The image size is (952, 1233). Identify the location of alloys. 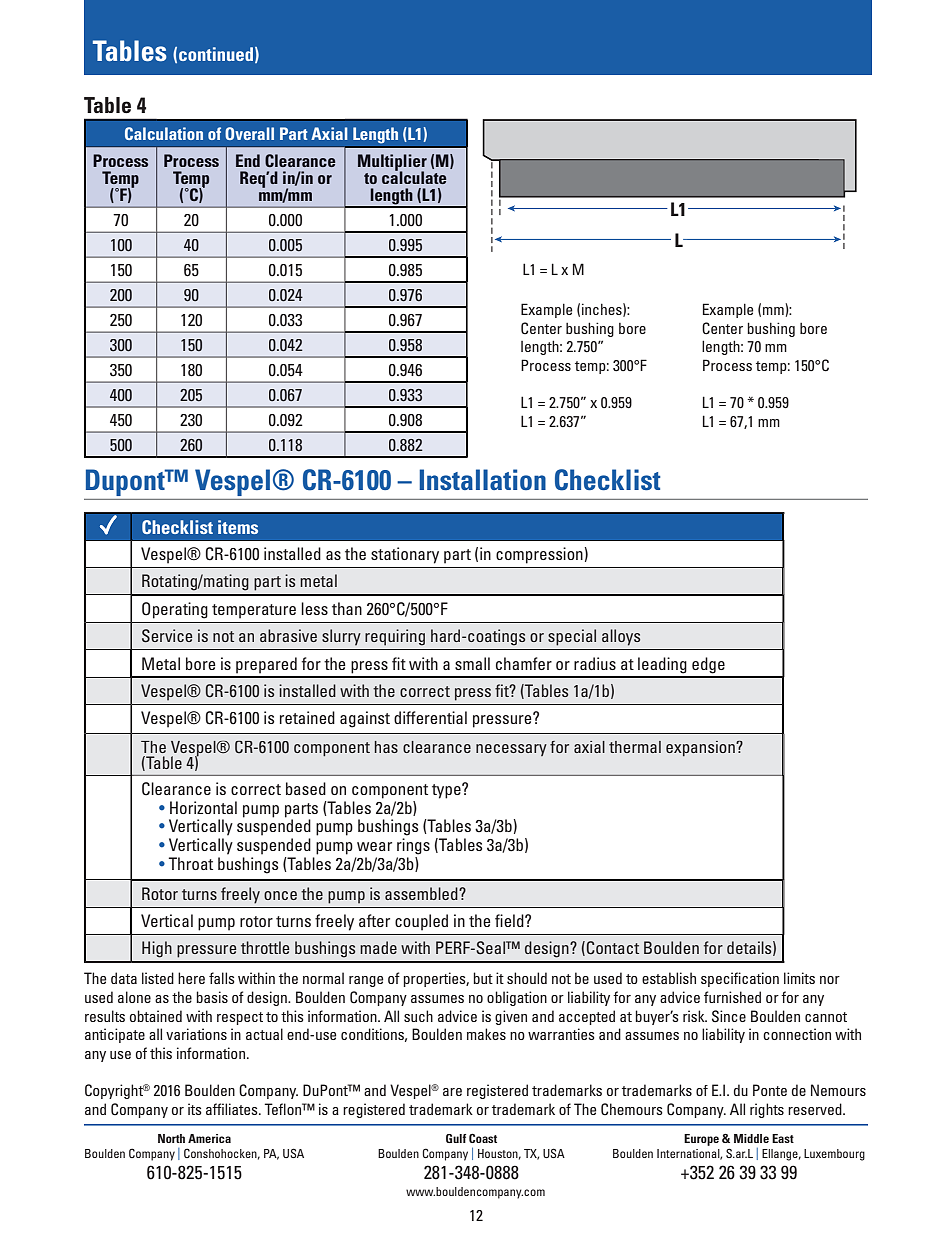
(621, 637).
